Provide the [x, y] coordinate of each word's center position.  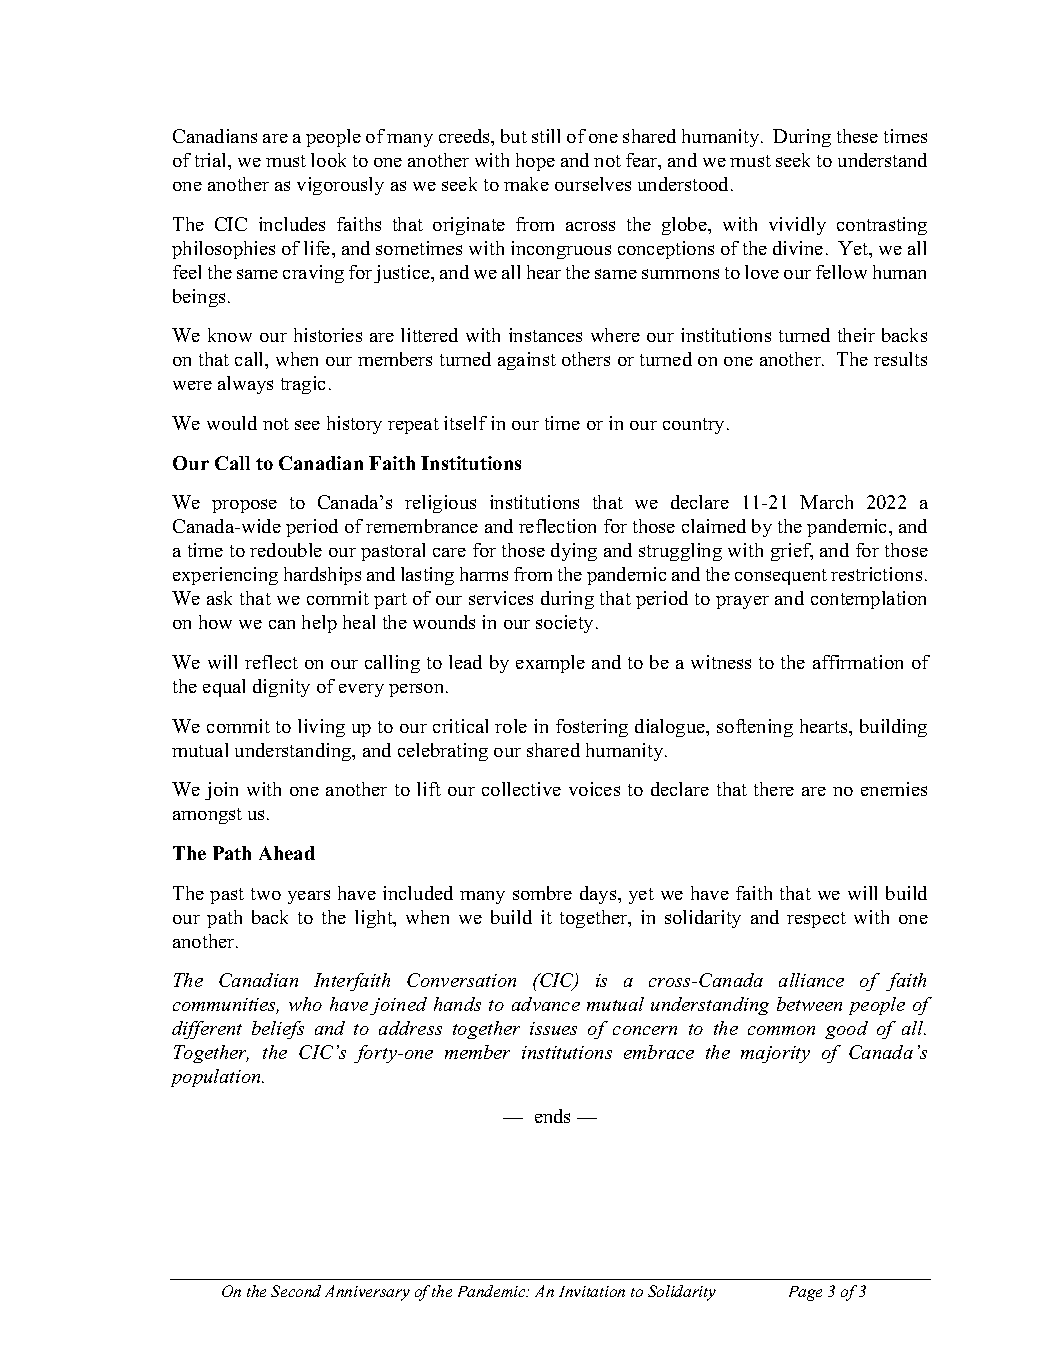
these [857, 136]
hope [535, 162]
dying [574, 552]
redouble [286, 550]
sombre [542, 893]
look [328, 160]
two [266, 894]
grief [792, 552]
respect [816, 920]
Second [296, 1291]
